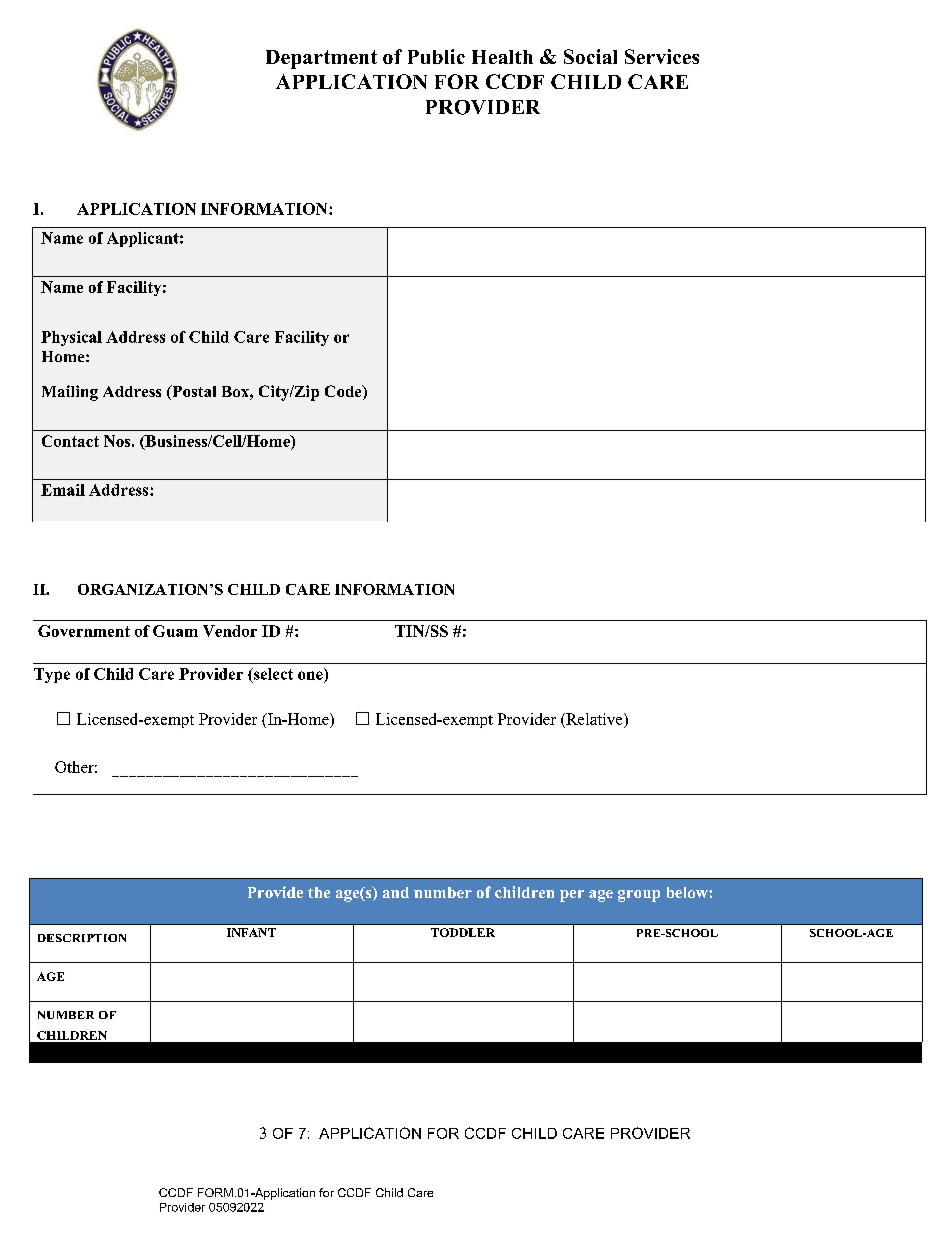 This page has height=1233, width=952. I want to click on and, so click(396, 892).
